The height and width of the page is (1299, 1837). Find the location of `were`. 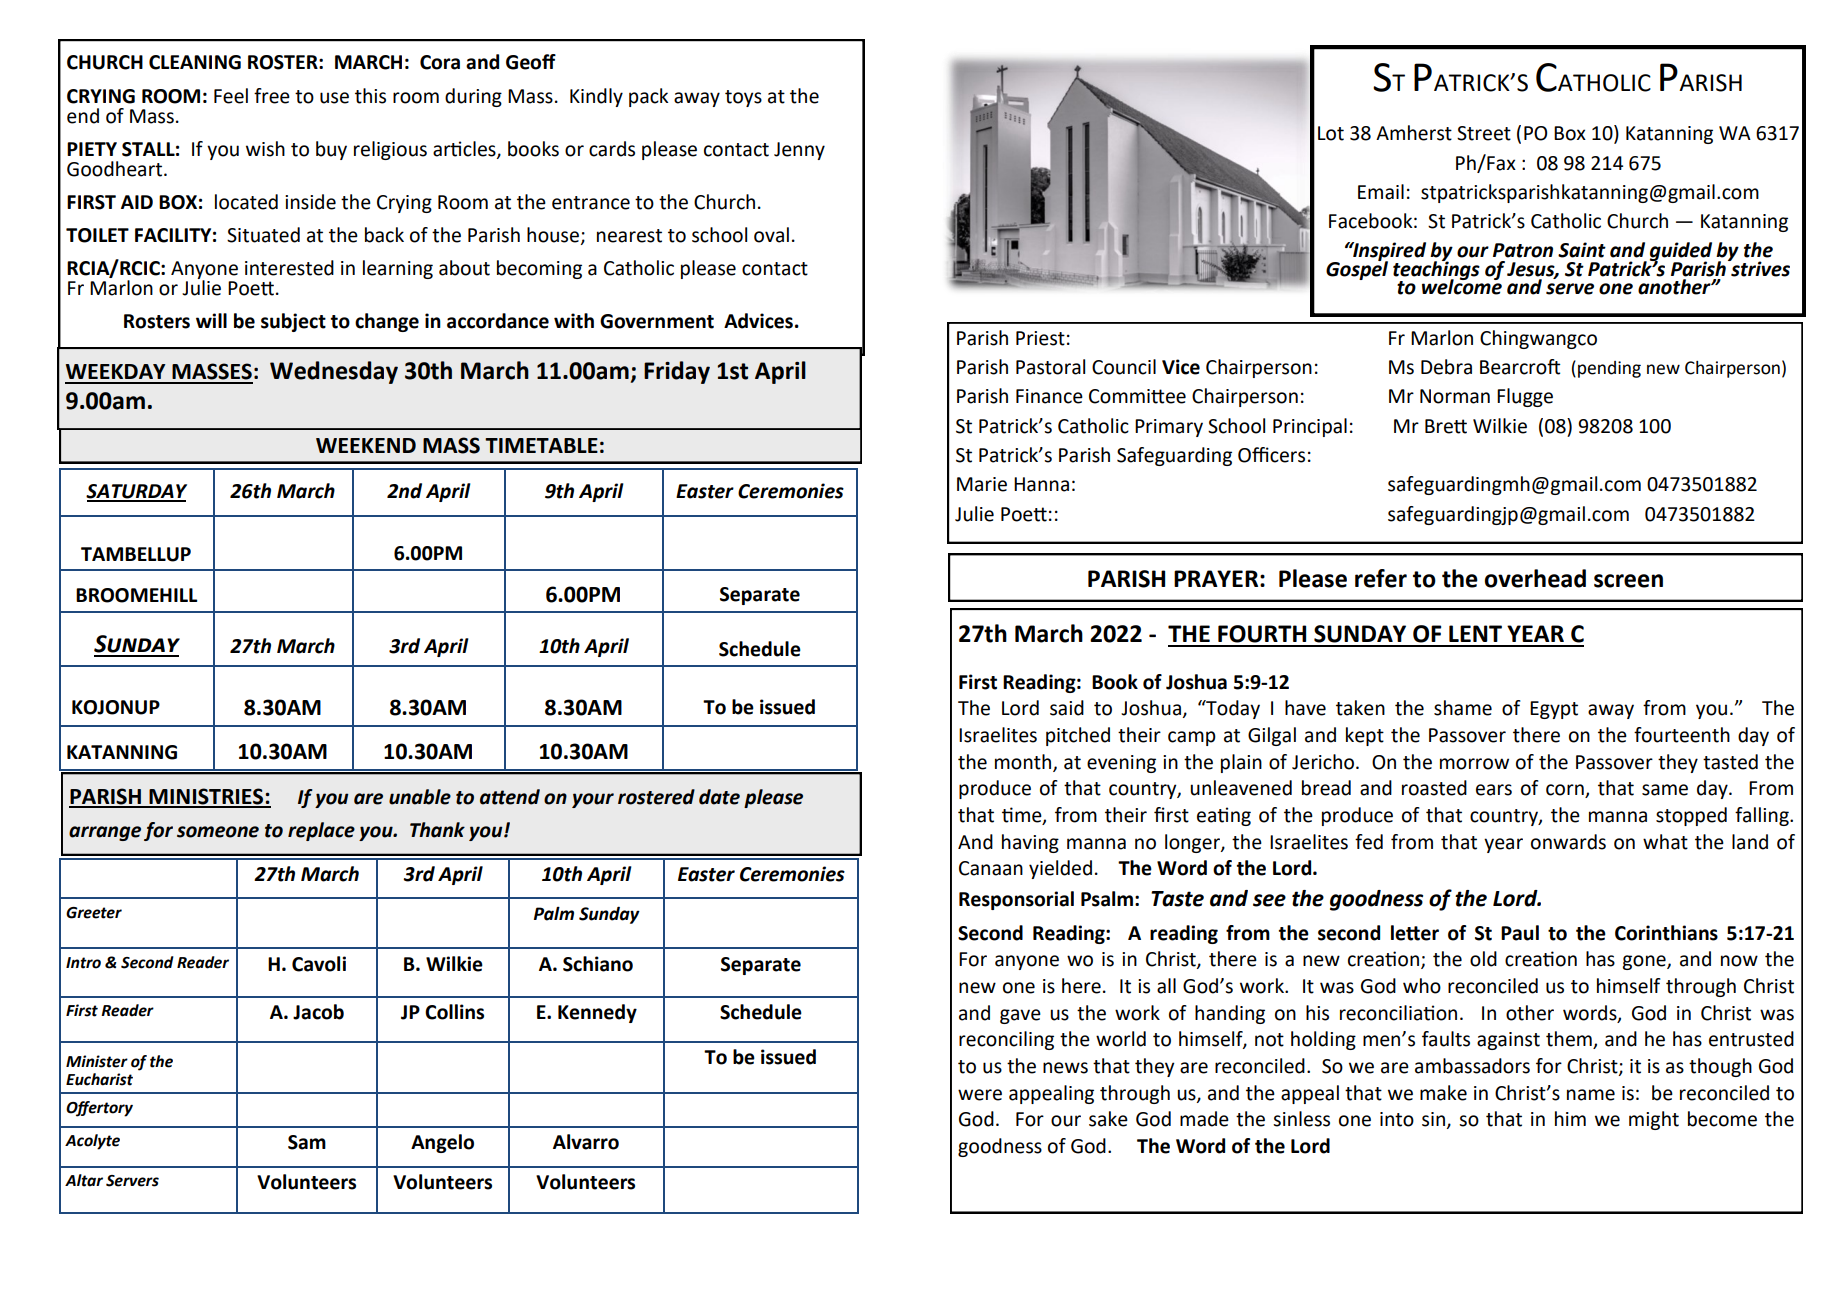

were is located at coordinates (980, 1095).
